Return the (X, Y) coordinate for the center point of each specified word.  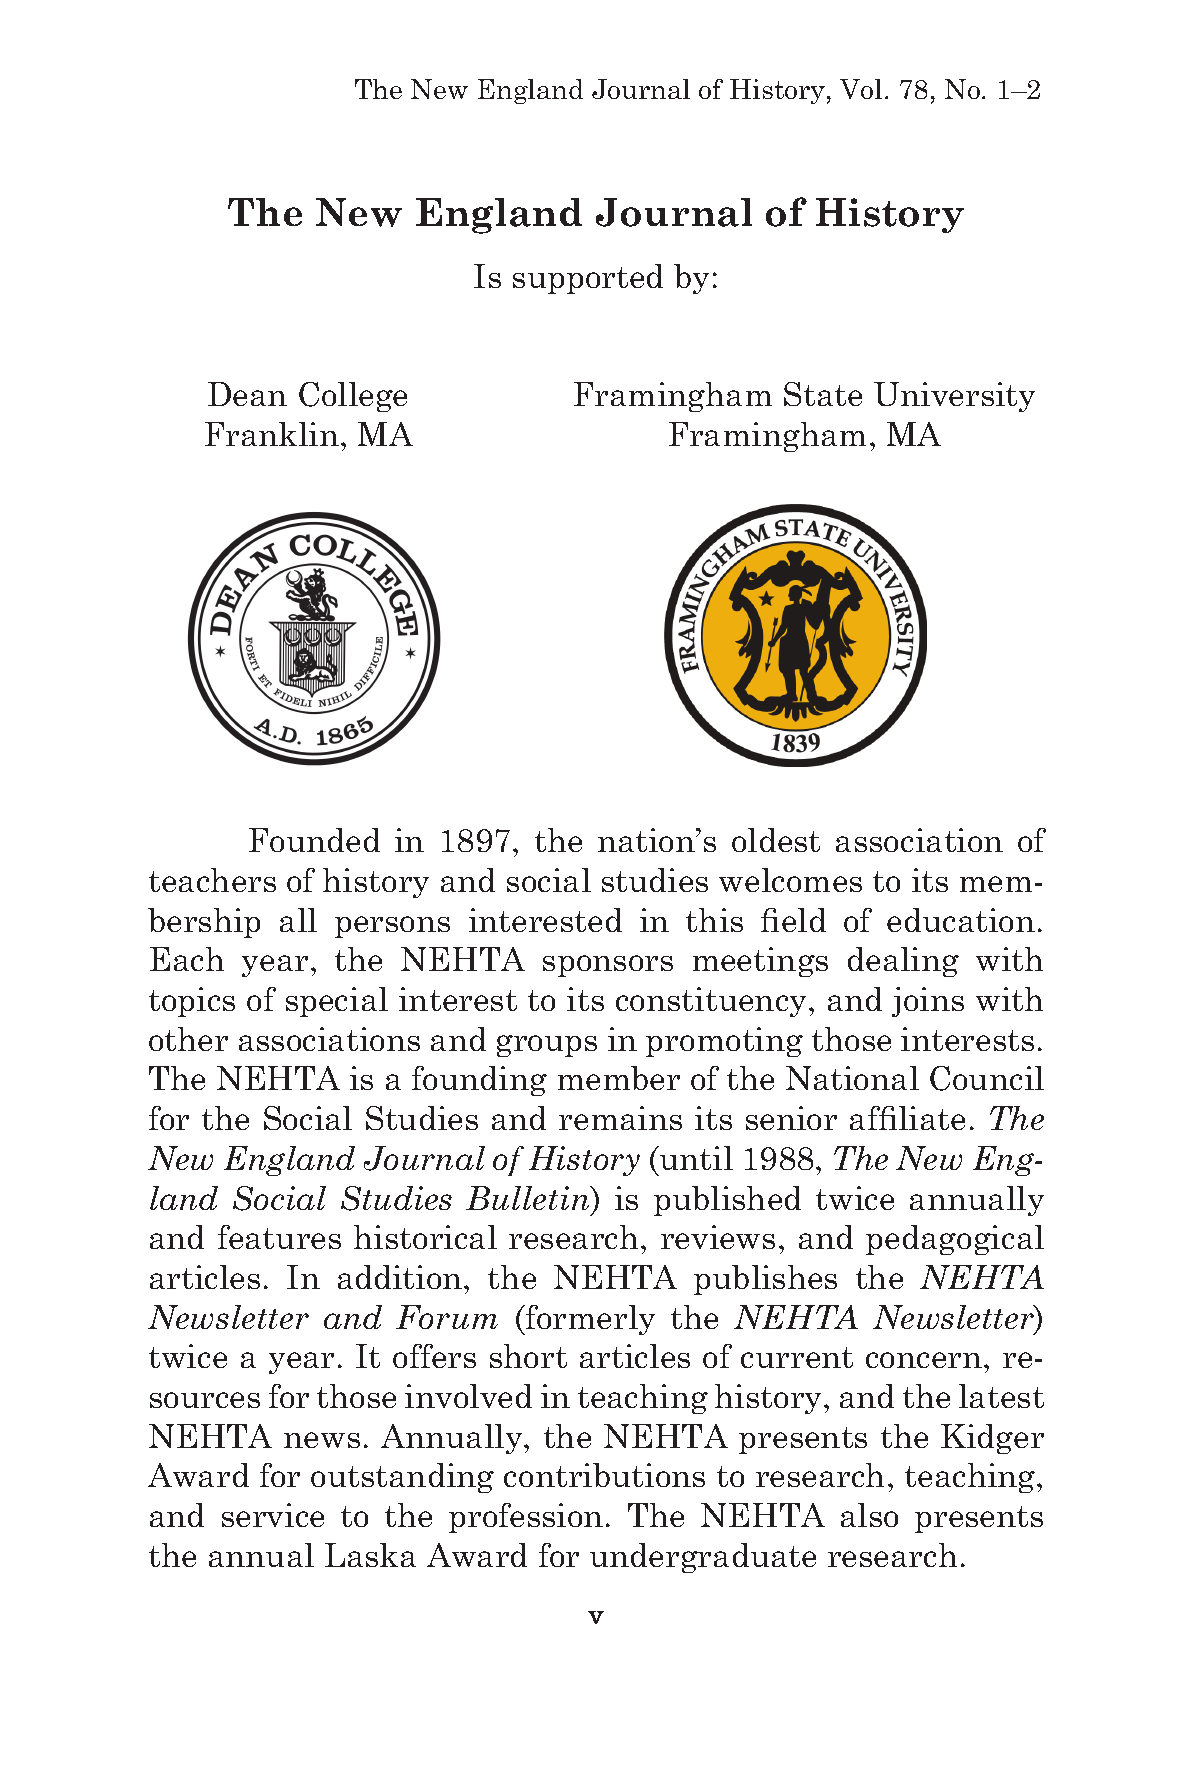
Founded (314, 840)
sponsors (608, 966)
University (954, 397)
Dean (247, 394)
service (273, 1515)
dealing (903, 962)
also (869, 1515)
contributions (604, 1475)
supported (588, 279)
